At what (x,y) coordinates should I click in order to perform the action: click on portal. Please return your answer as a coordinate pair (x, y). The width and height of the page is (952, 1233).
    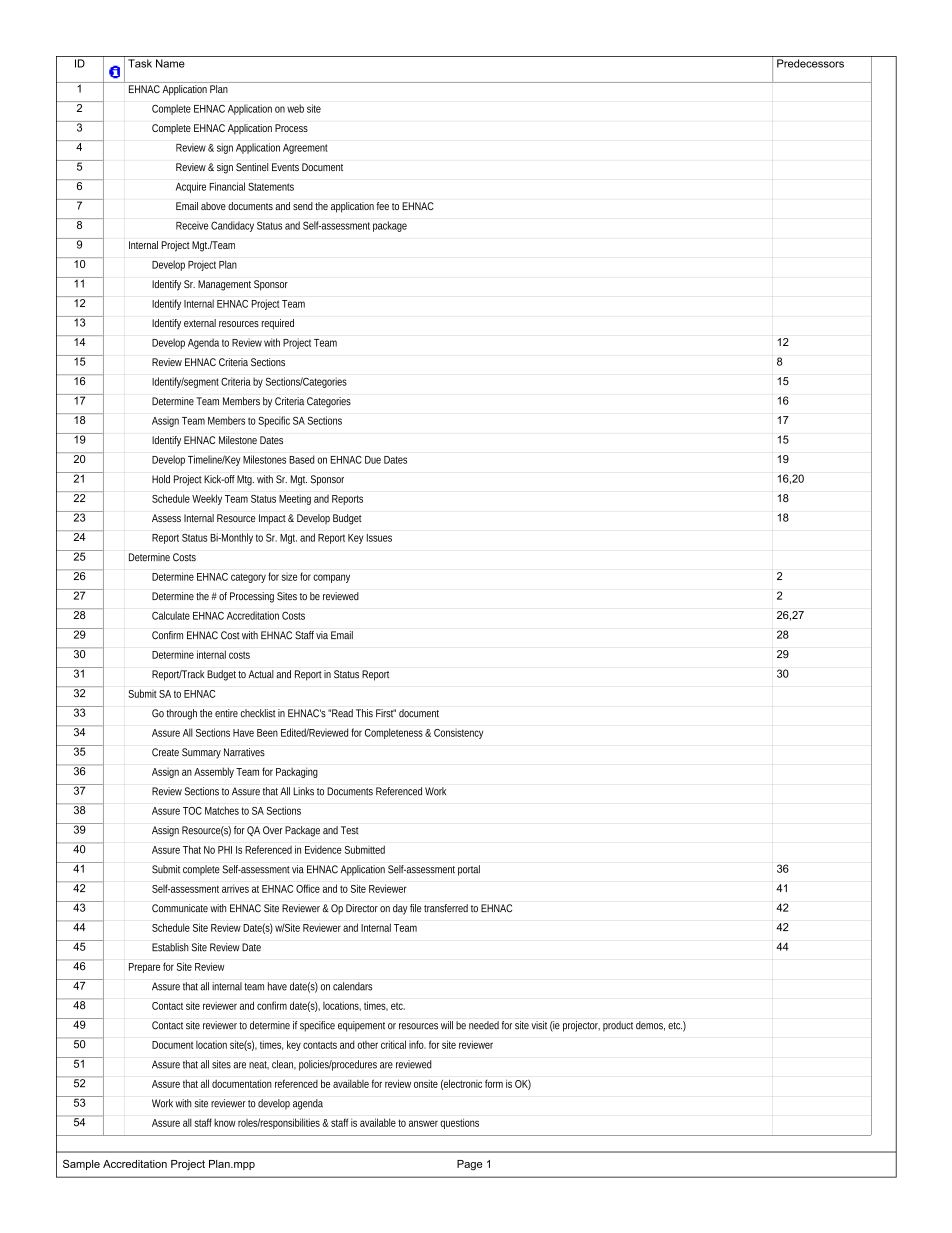
    Looking at the image, I should click on (469, 870).
